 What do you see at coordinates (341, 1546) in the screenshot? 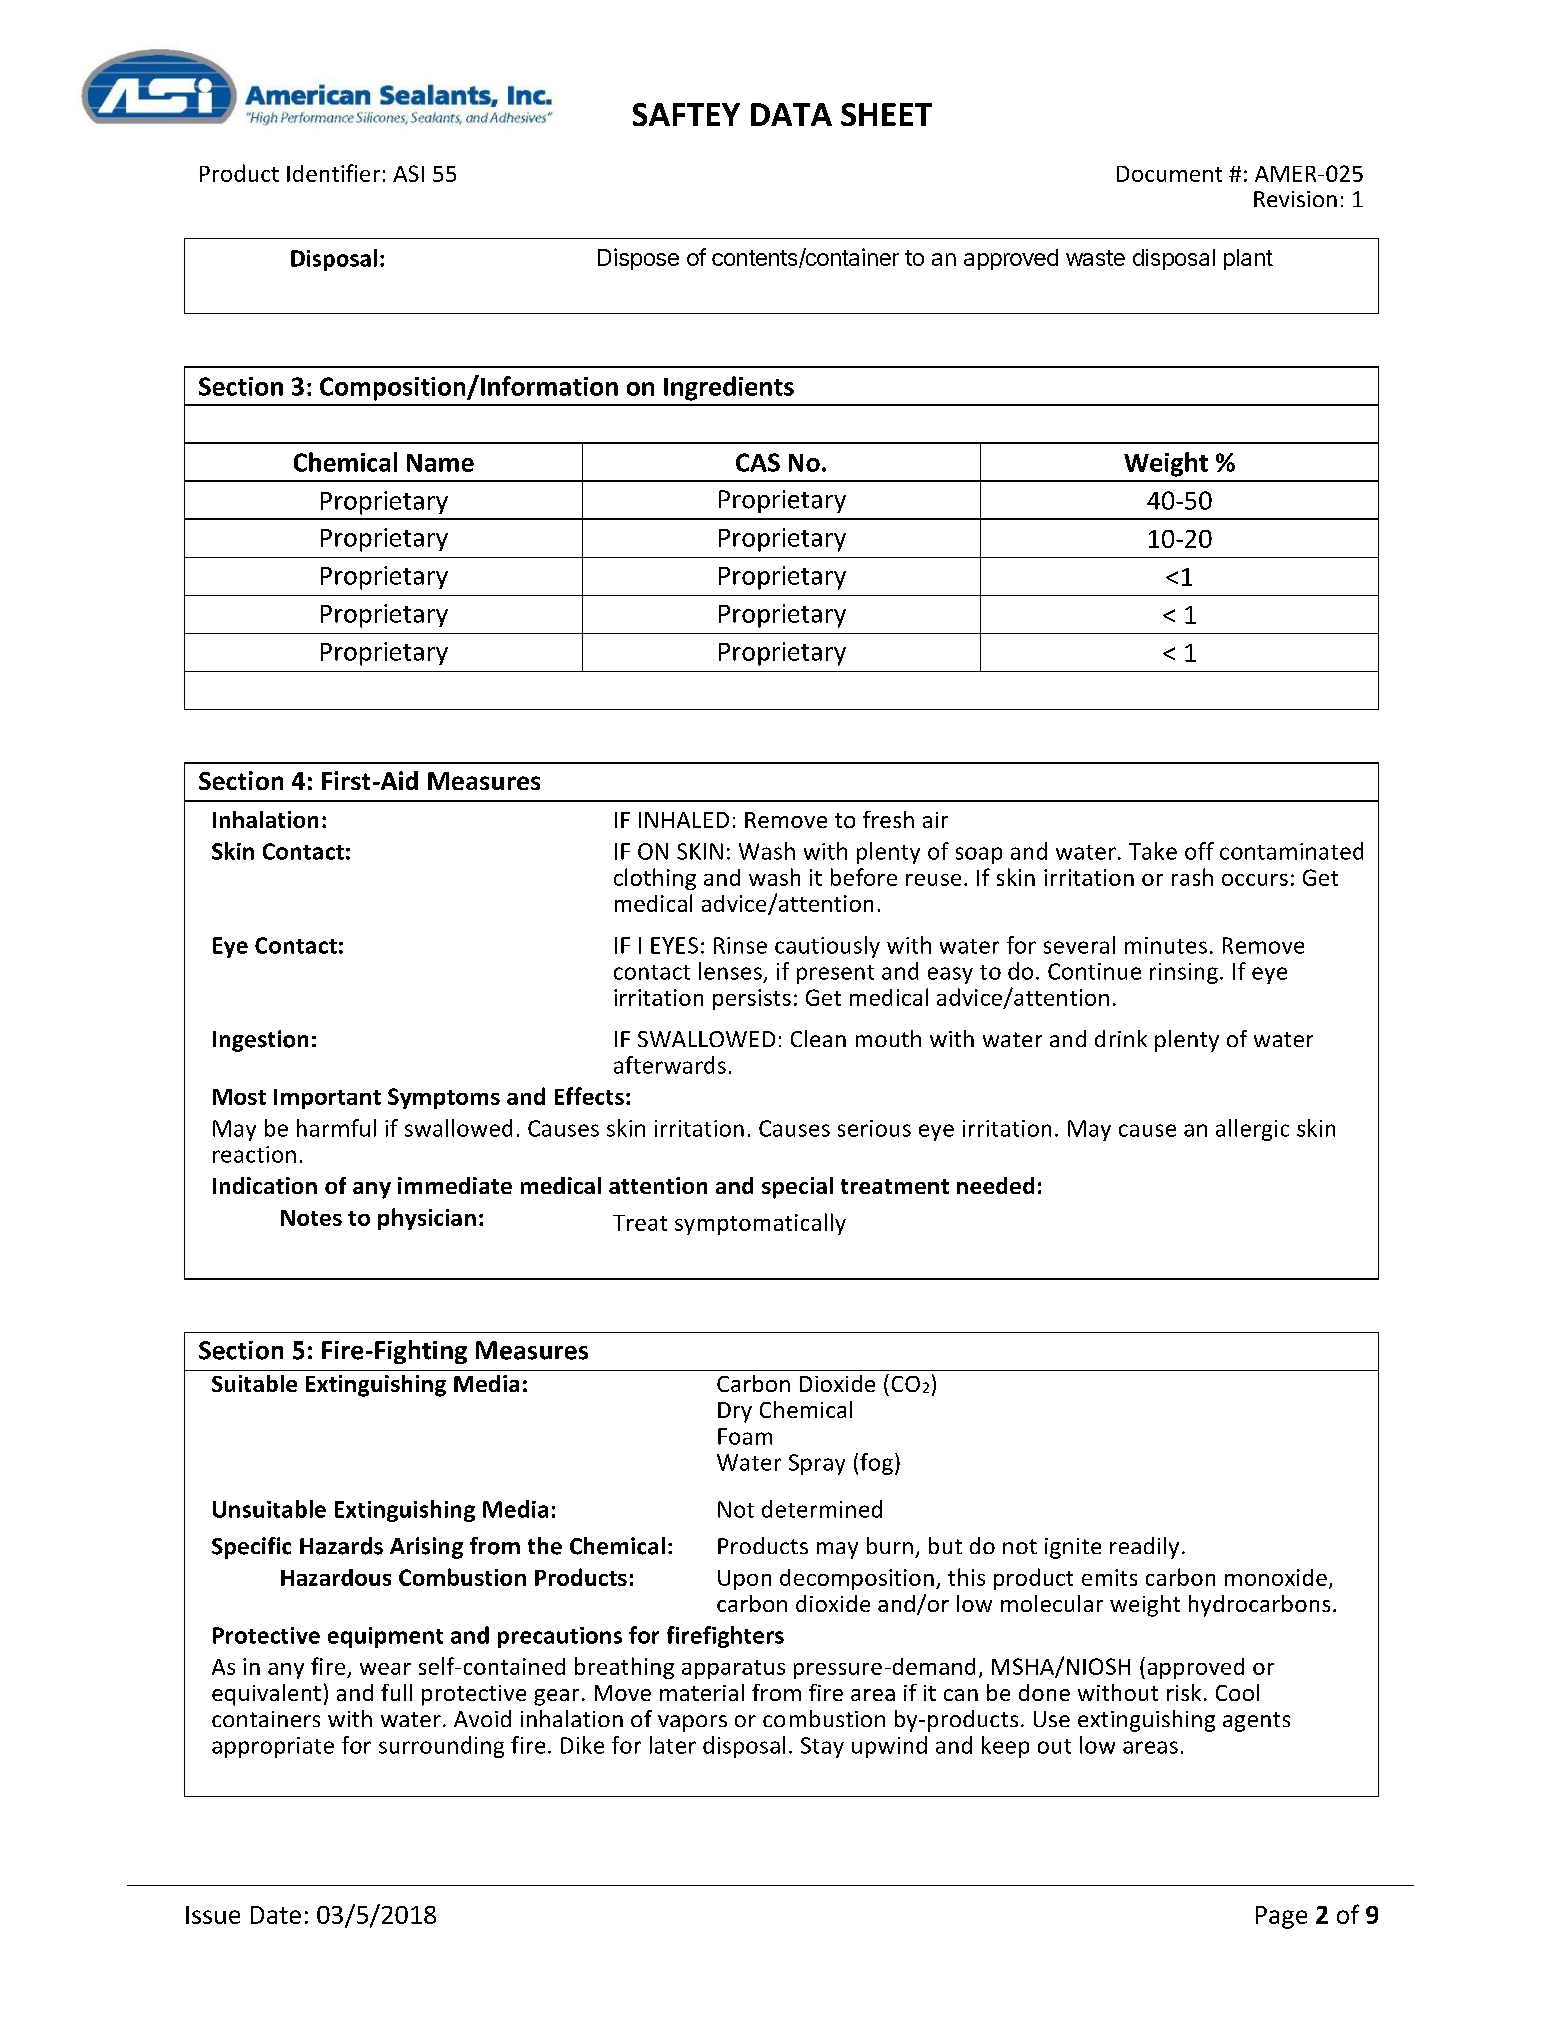
I see `Hazards` at bounding box center [341, 1546].
